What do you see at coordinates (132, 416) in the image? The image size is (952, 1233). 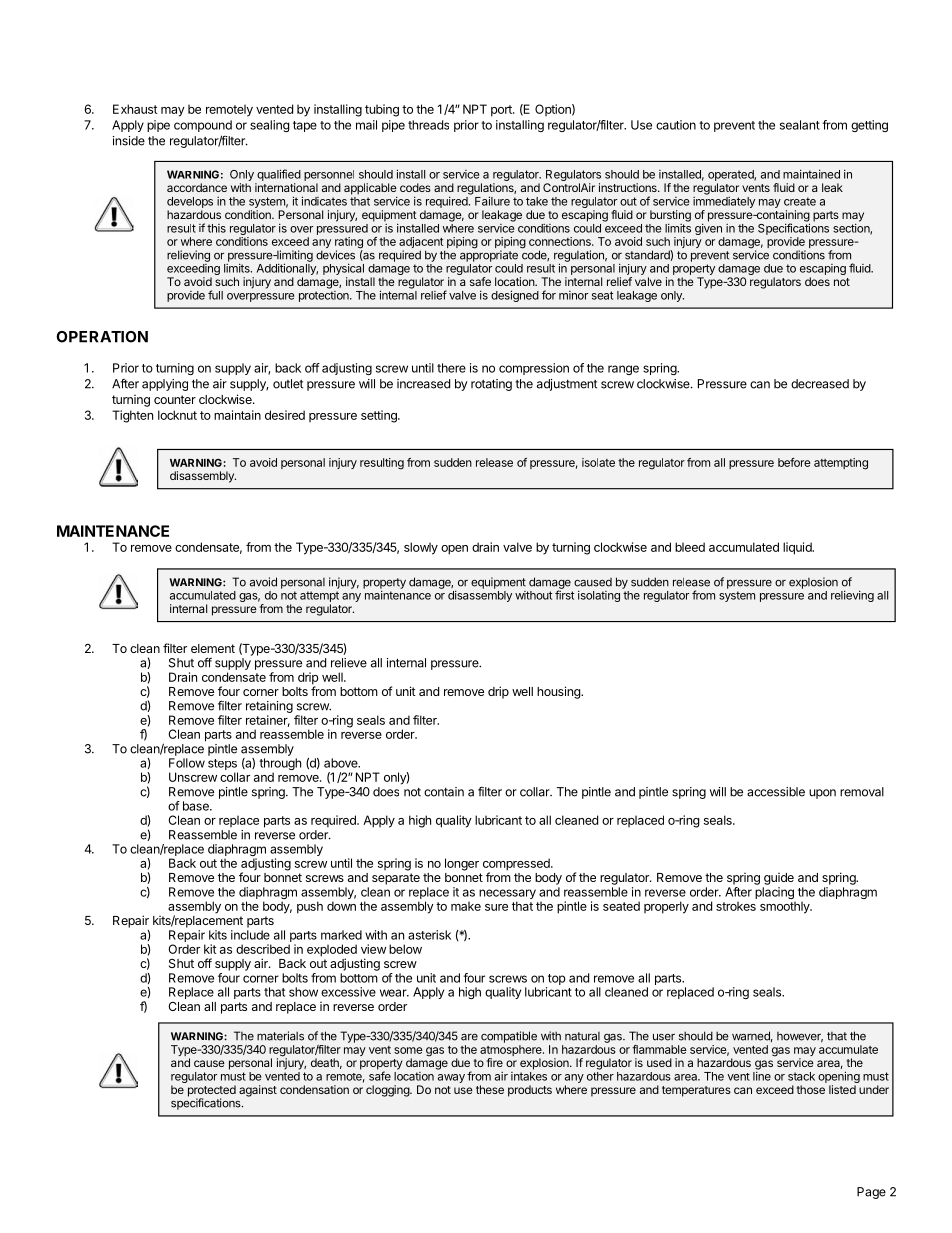 I see `Tighten` at bounding box center [132, 416].
